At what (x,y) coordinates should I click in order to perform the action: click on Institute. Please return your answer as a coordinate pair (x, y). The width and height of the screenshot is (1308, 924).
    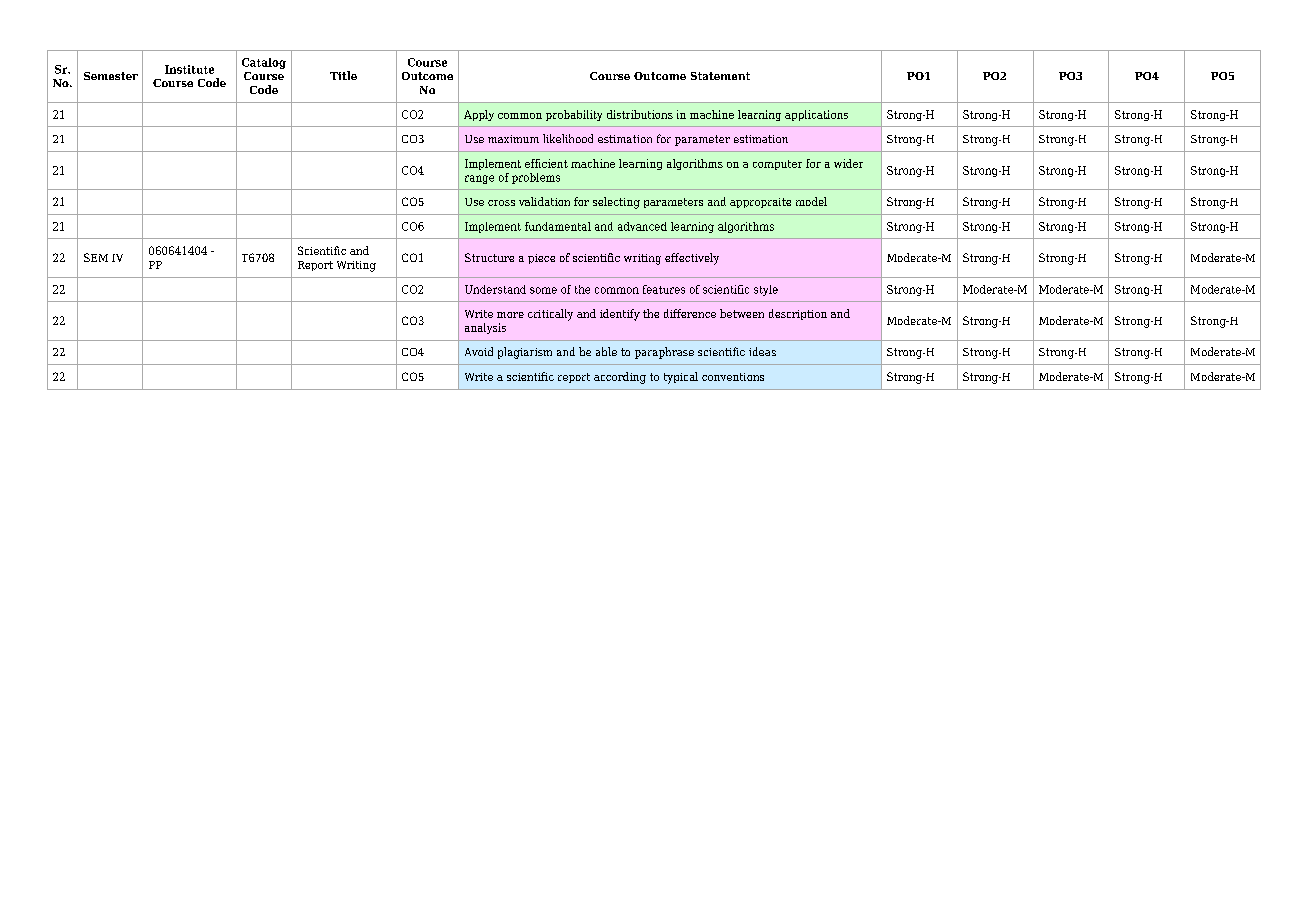
    Looking at the image, I should click on (189, 69).
